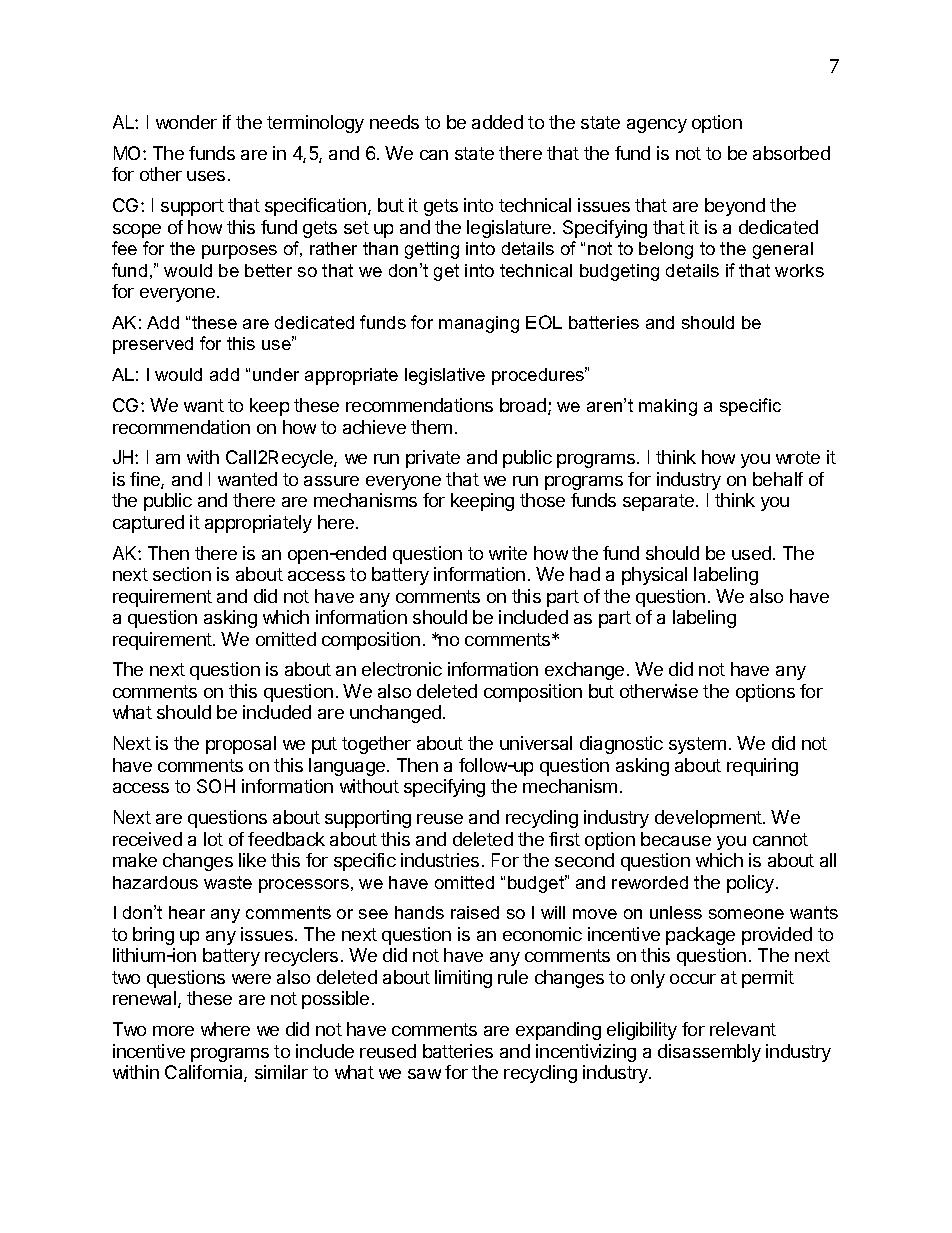 The image size is (952, 1233). I want to click on behalf, so click(778, 479).
